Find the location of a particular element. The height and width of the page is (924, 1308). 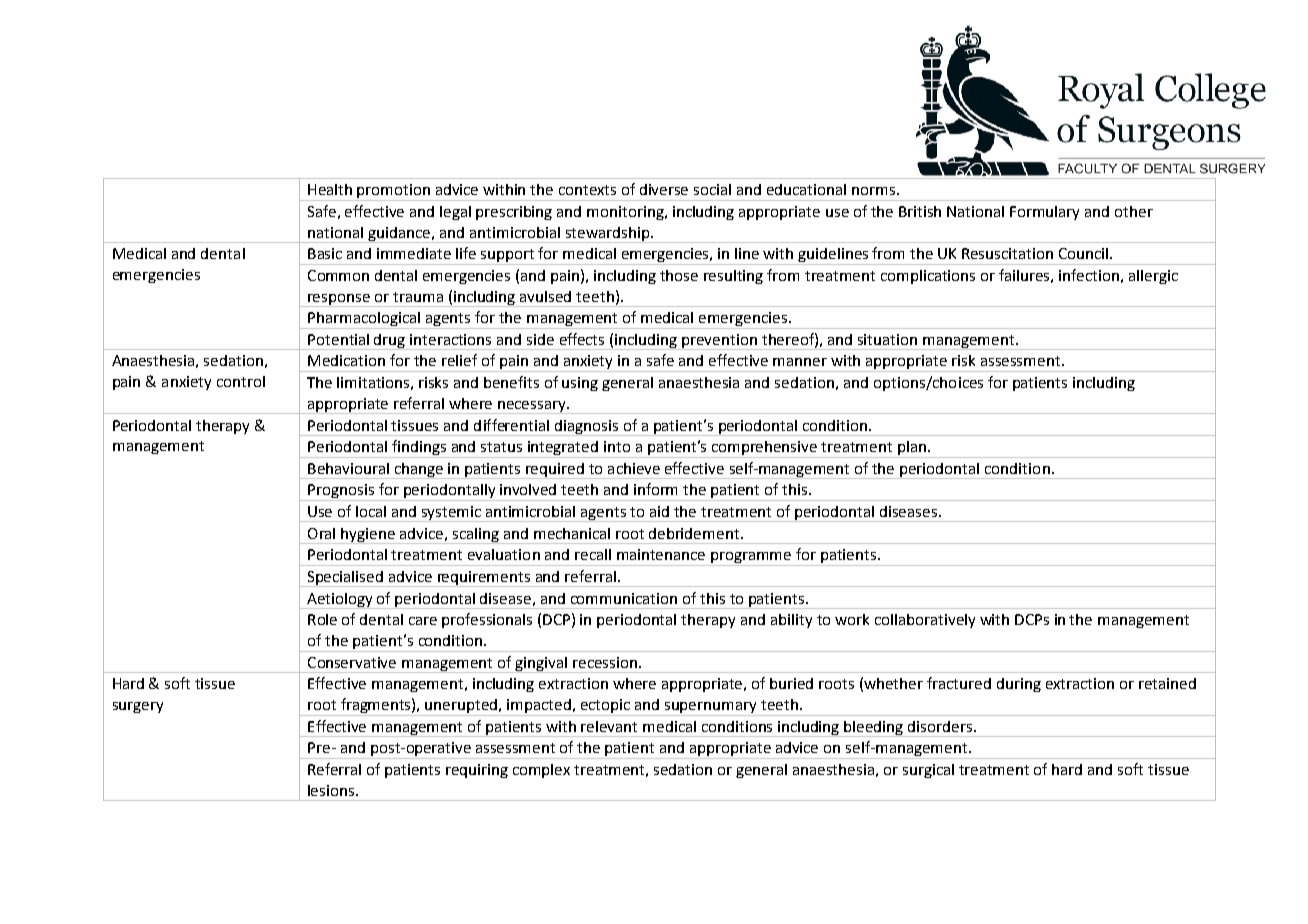

Prognosis is located at coordinates (341, 492).
